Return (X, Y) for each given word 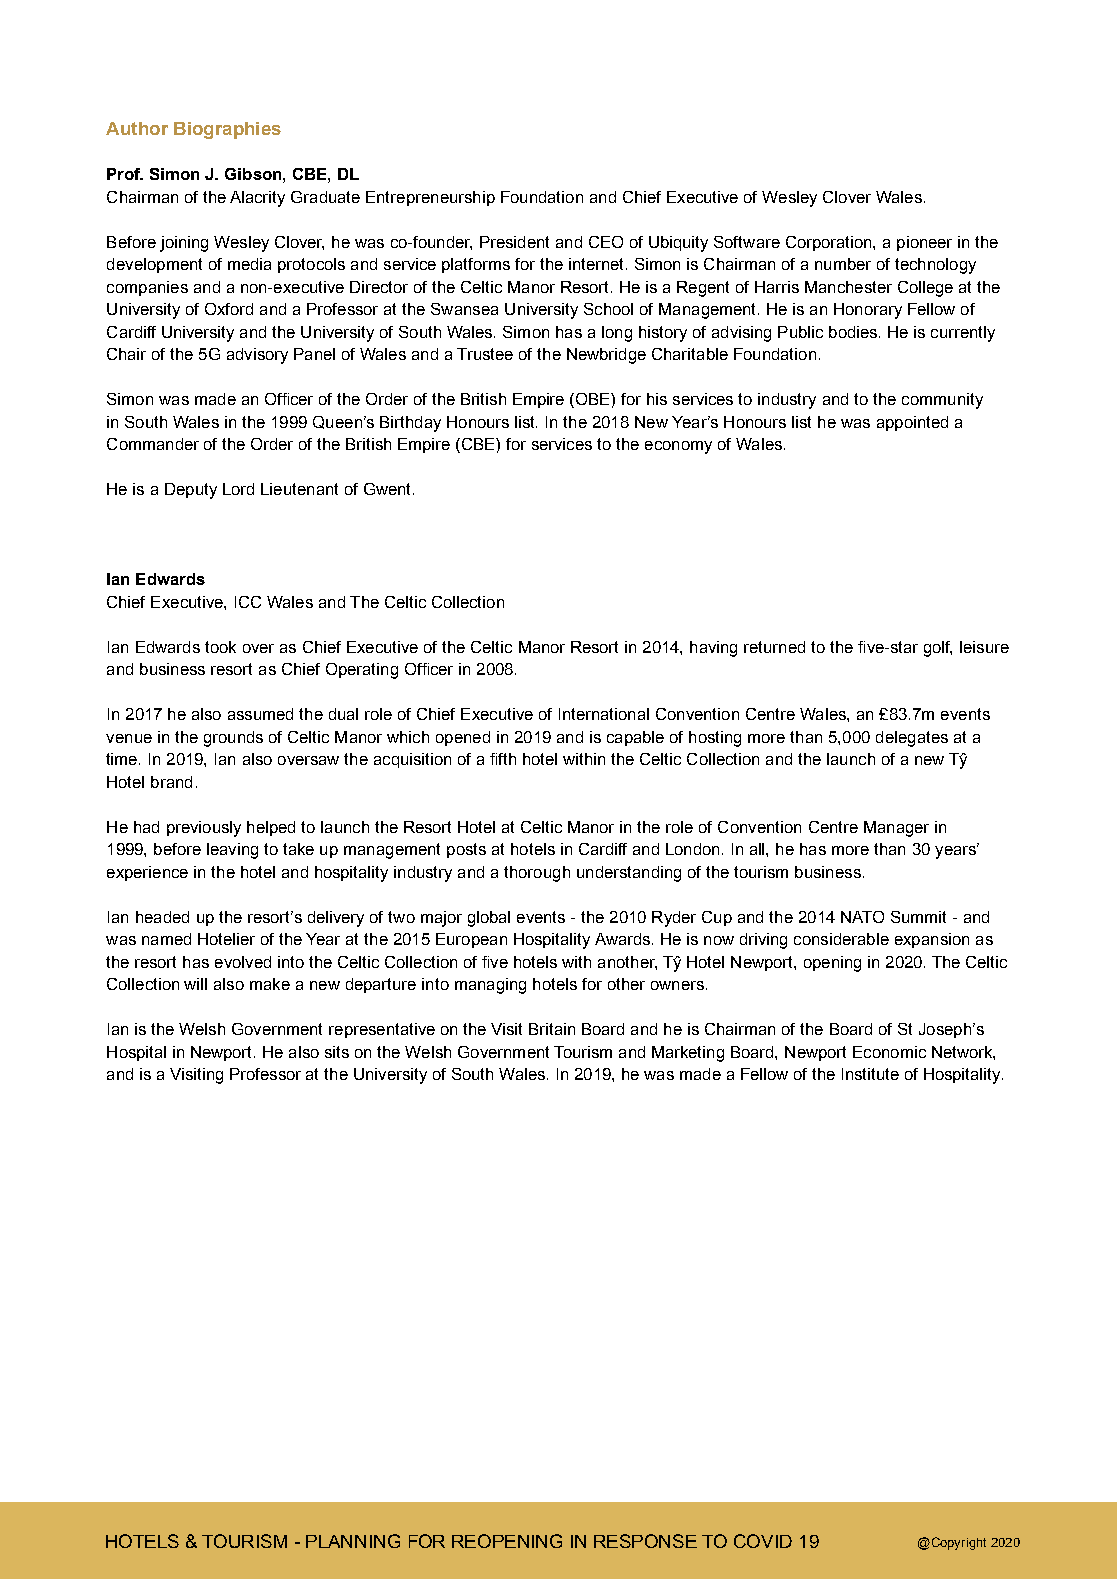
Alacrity (257, 199)
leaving (232, 851)
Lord (238, 489)
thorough (537, 874)
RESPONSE (645, 1541)
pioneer (924, 243)
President (514, 242)
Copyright (957, 1543)
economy (678, 447)
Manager (896, 829)
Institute (870, 1074)
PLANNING (353, 1541)
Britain (552, 1029)
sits (337, 1052)
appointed (912, 423)
